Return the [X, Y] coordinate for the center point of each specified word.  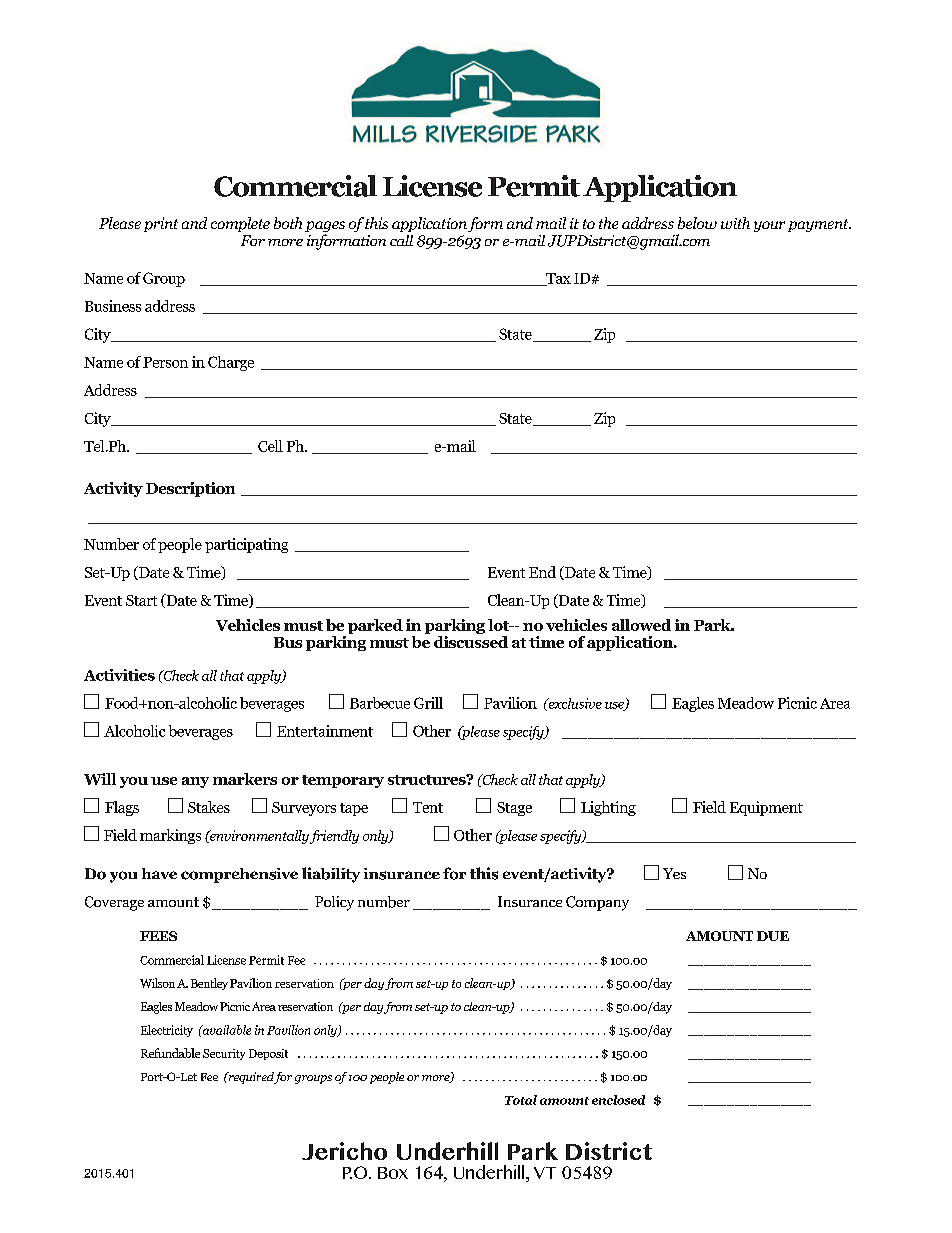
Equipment [766, 808]
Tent [428, 807]
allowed [641, 625]
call [401, 240]
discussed [471, 642]
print [161, 224]
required [250, 1078]
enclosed [618, 1100]
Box [393, 1173]
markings [170, 836]
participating [246, 545]
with [735, 223]
